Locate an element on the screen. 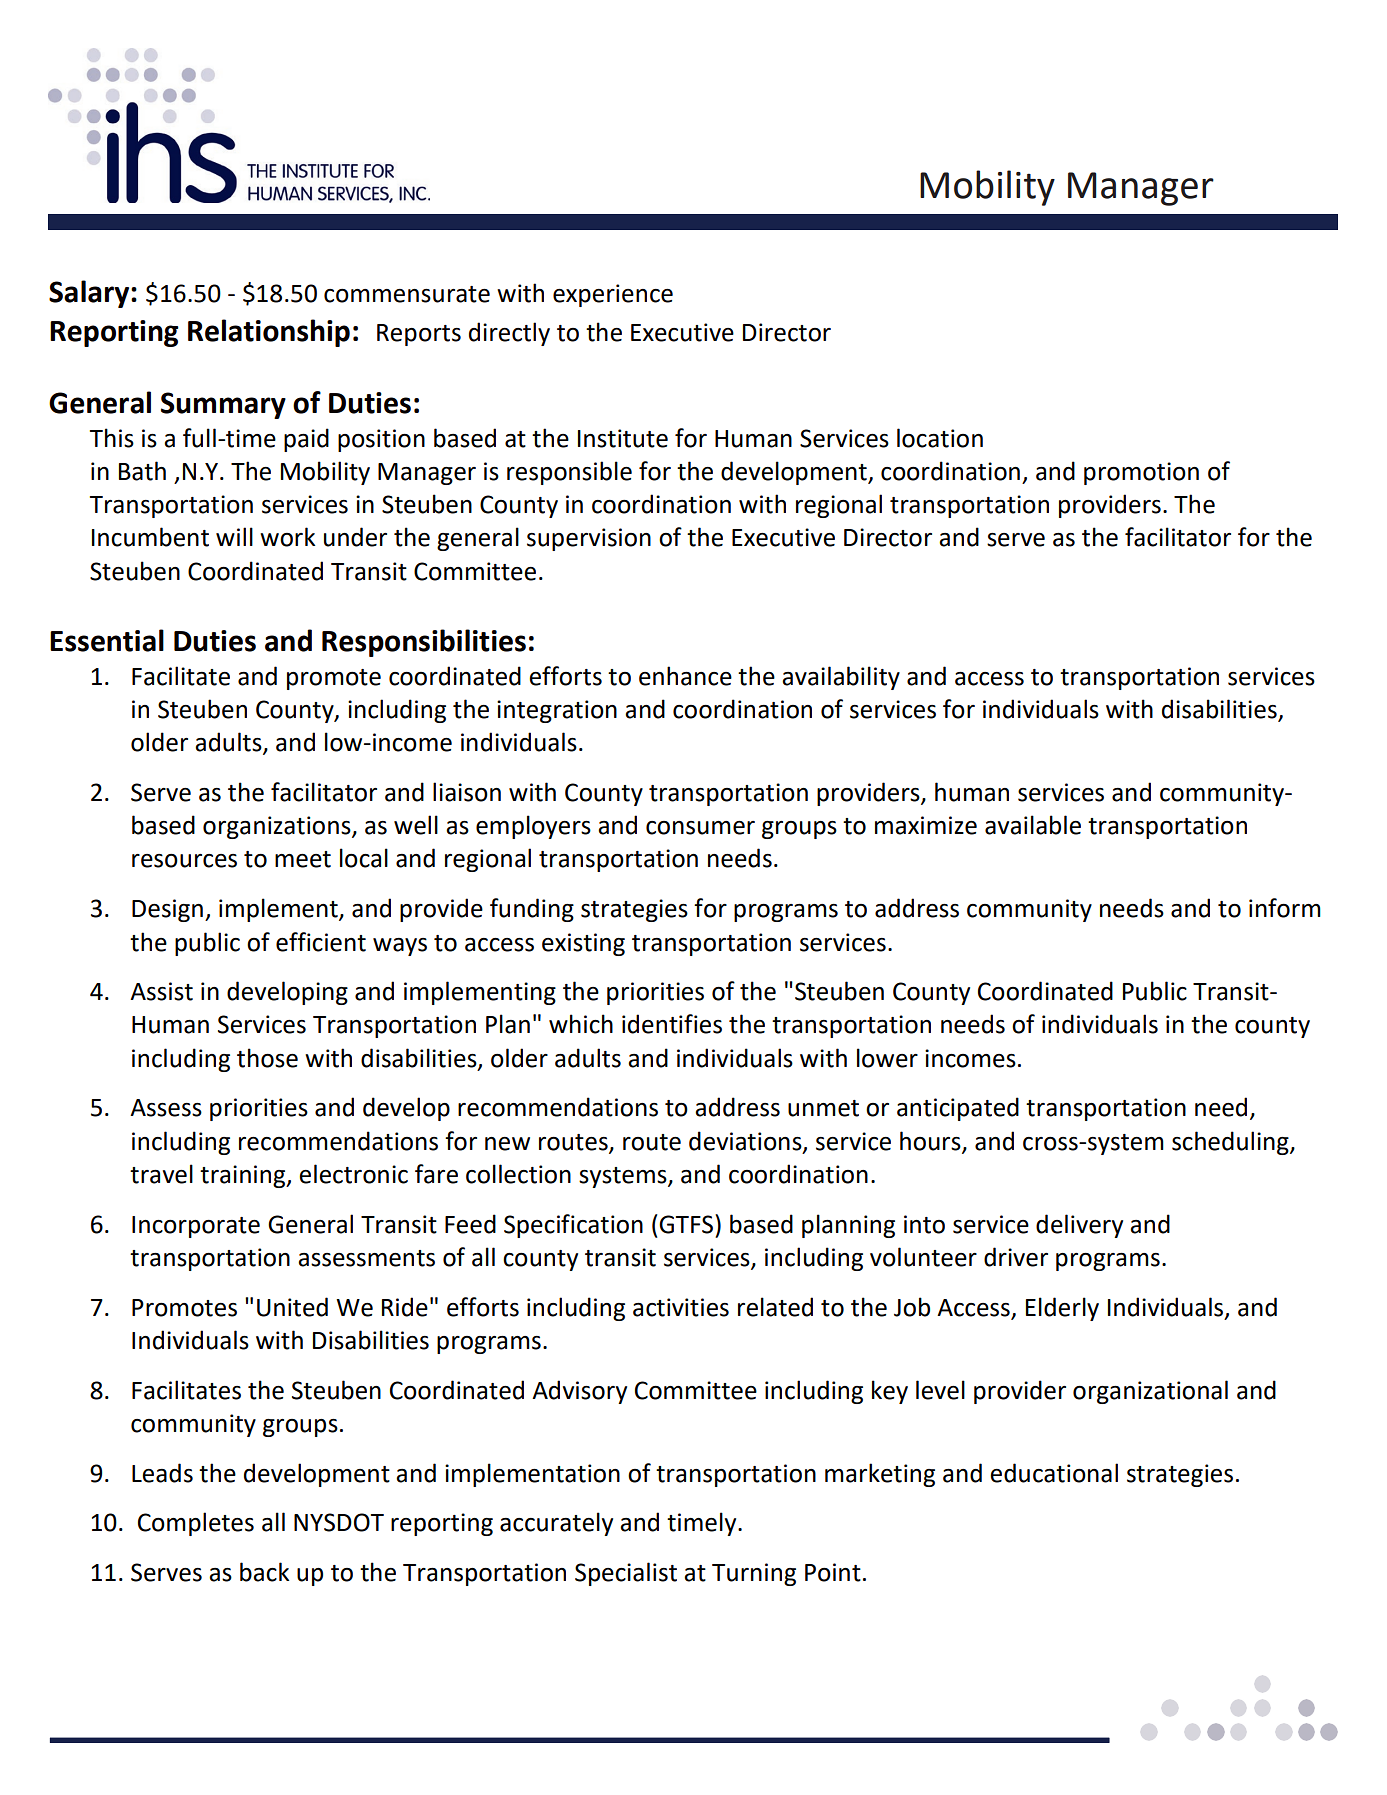 The image size is (1387, 1795). promotion is located at coordinates (1141, 473).
